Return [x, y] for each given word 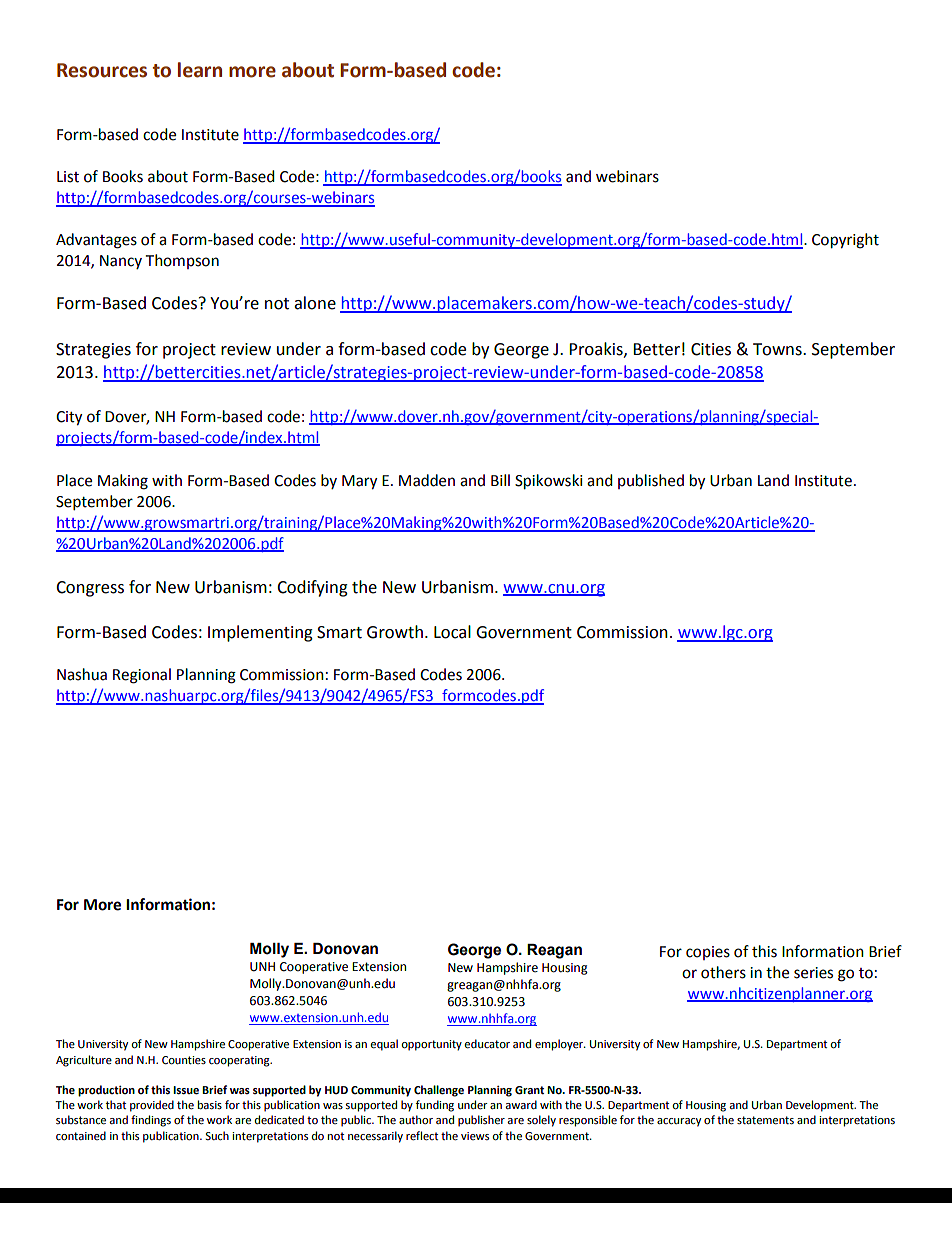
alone [315, 303]
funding [435, 1106]
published [651, 481]
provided [152, 1106]
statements [765, 1120]
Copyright [845, 241]
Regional [142, 676]
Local [452, 632]
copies [708, 953]
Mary [359, 482]
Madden [427, 480]
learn [200, 70]
